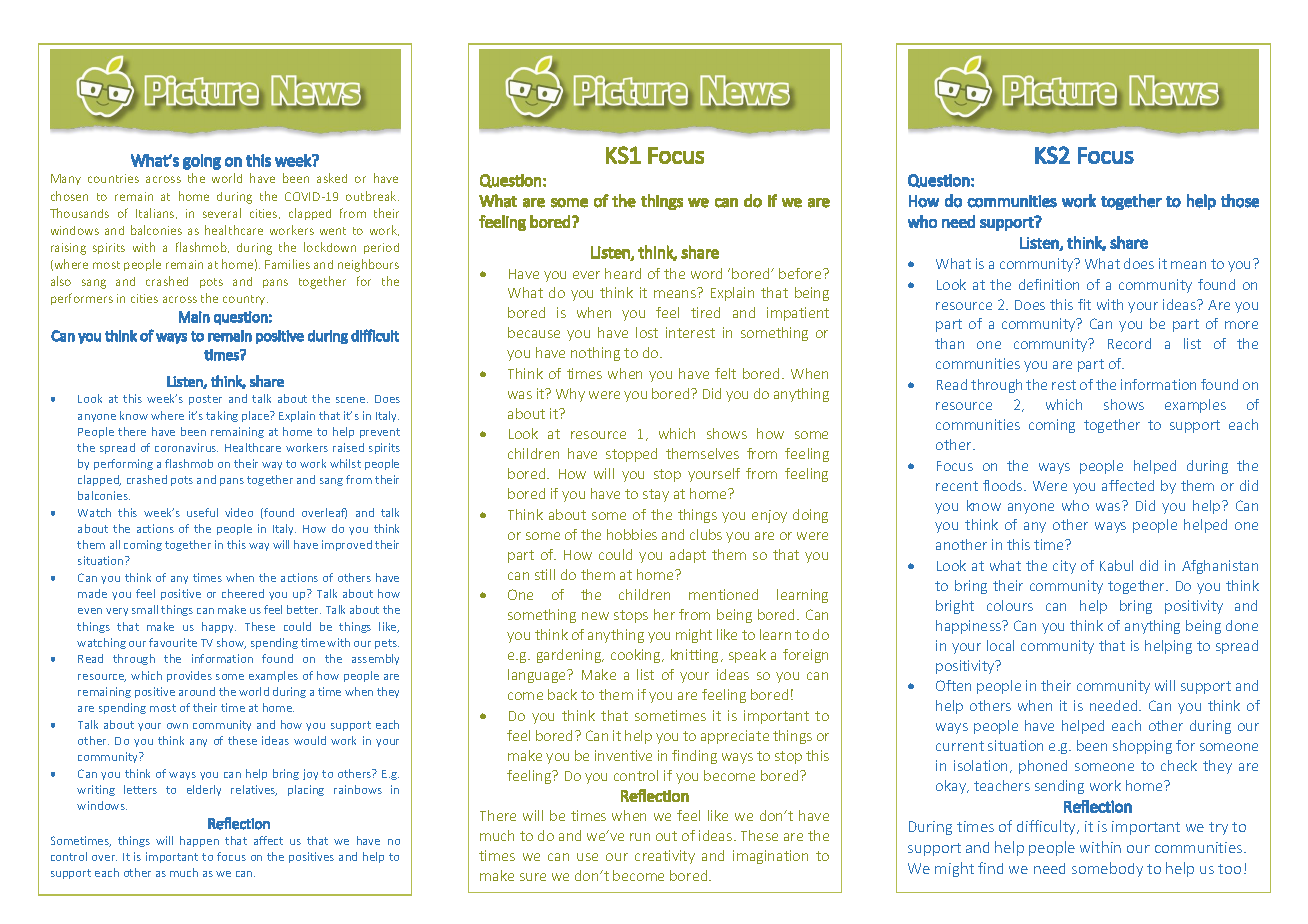 This screenshot has height=924, width=1308. Describe the element at coordinates (1240, 201) in the screenshot. I see `those` at that location.
